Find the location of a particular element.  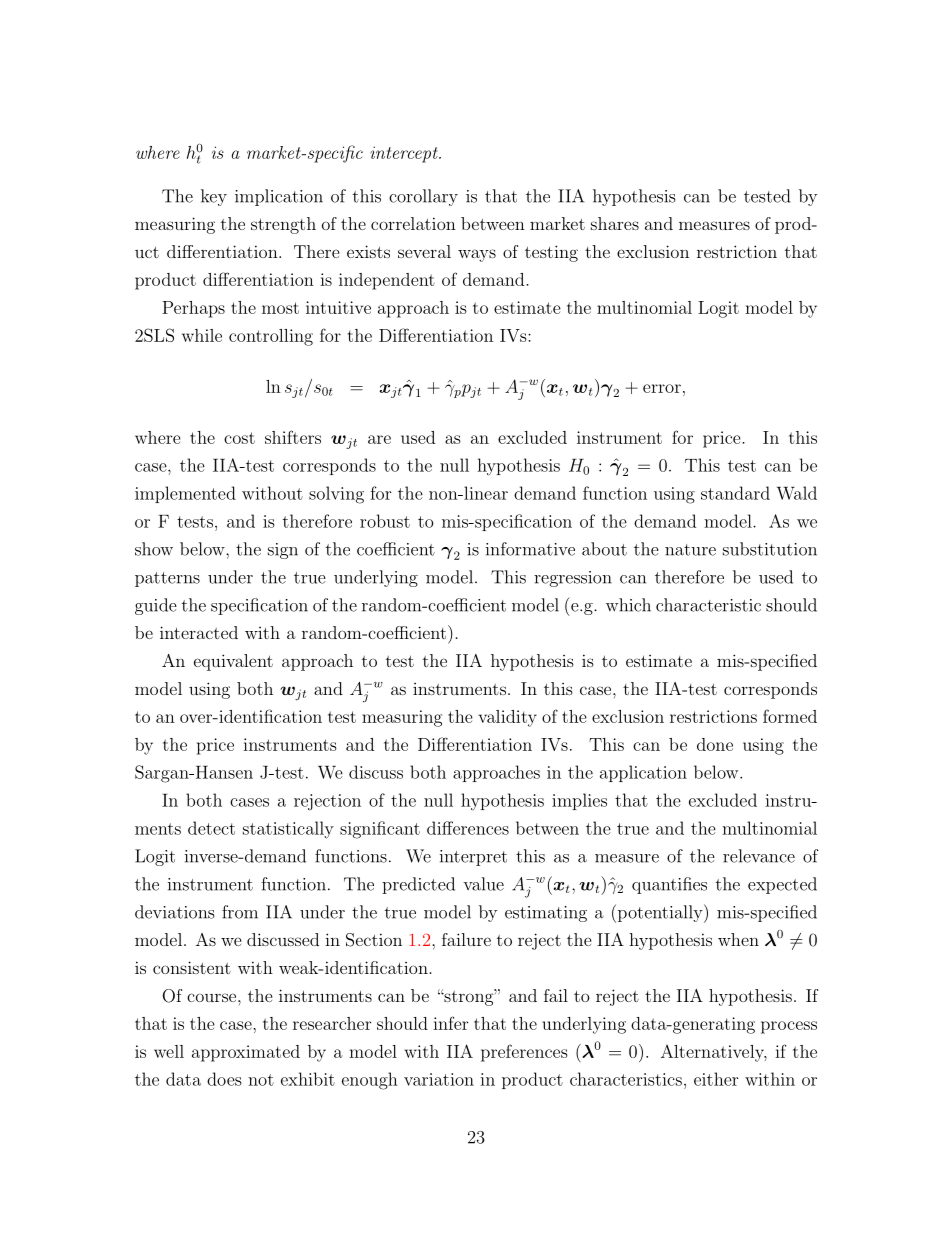

either is located at coordinates (716, 1079).
